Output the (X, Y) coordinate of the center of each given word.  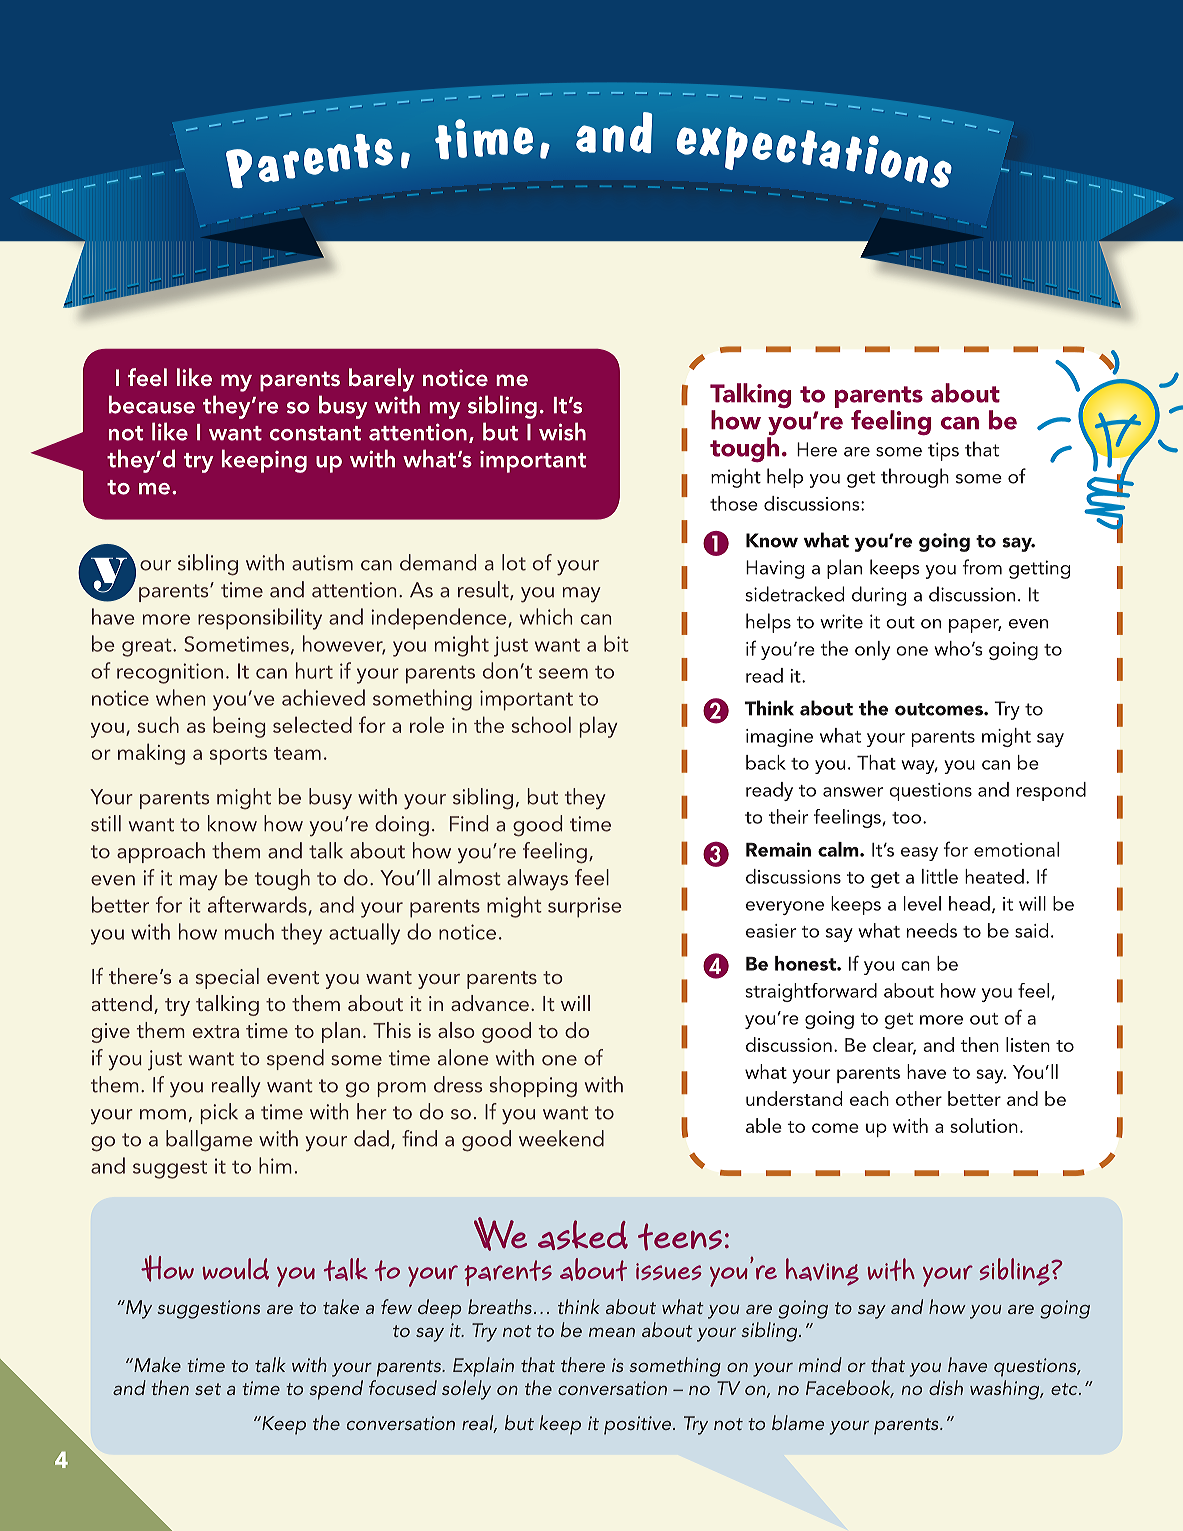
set (208, 1389)
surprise (585, 907)
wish (562, 431)
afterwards (258, 905)
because (152, 404)
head (969, 903)
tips (943, 451)
